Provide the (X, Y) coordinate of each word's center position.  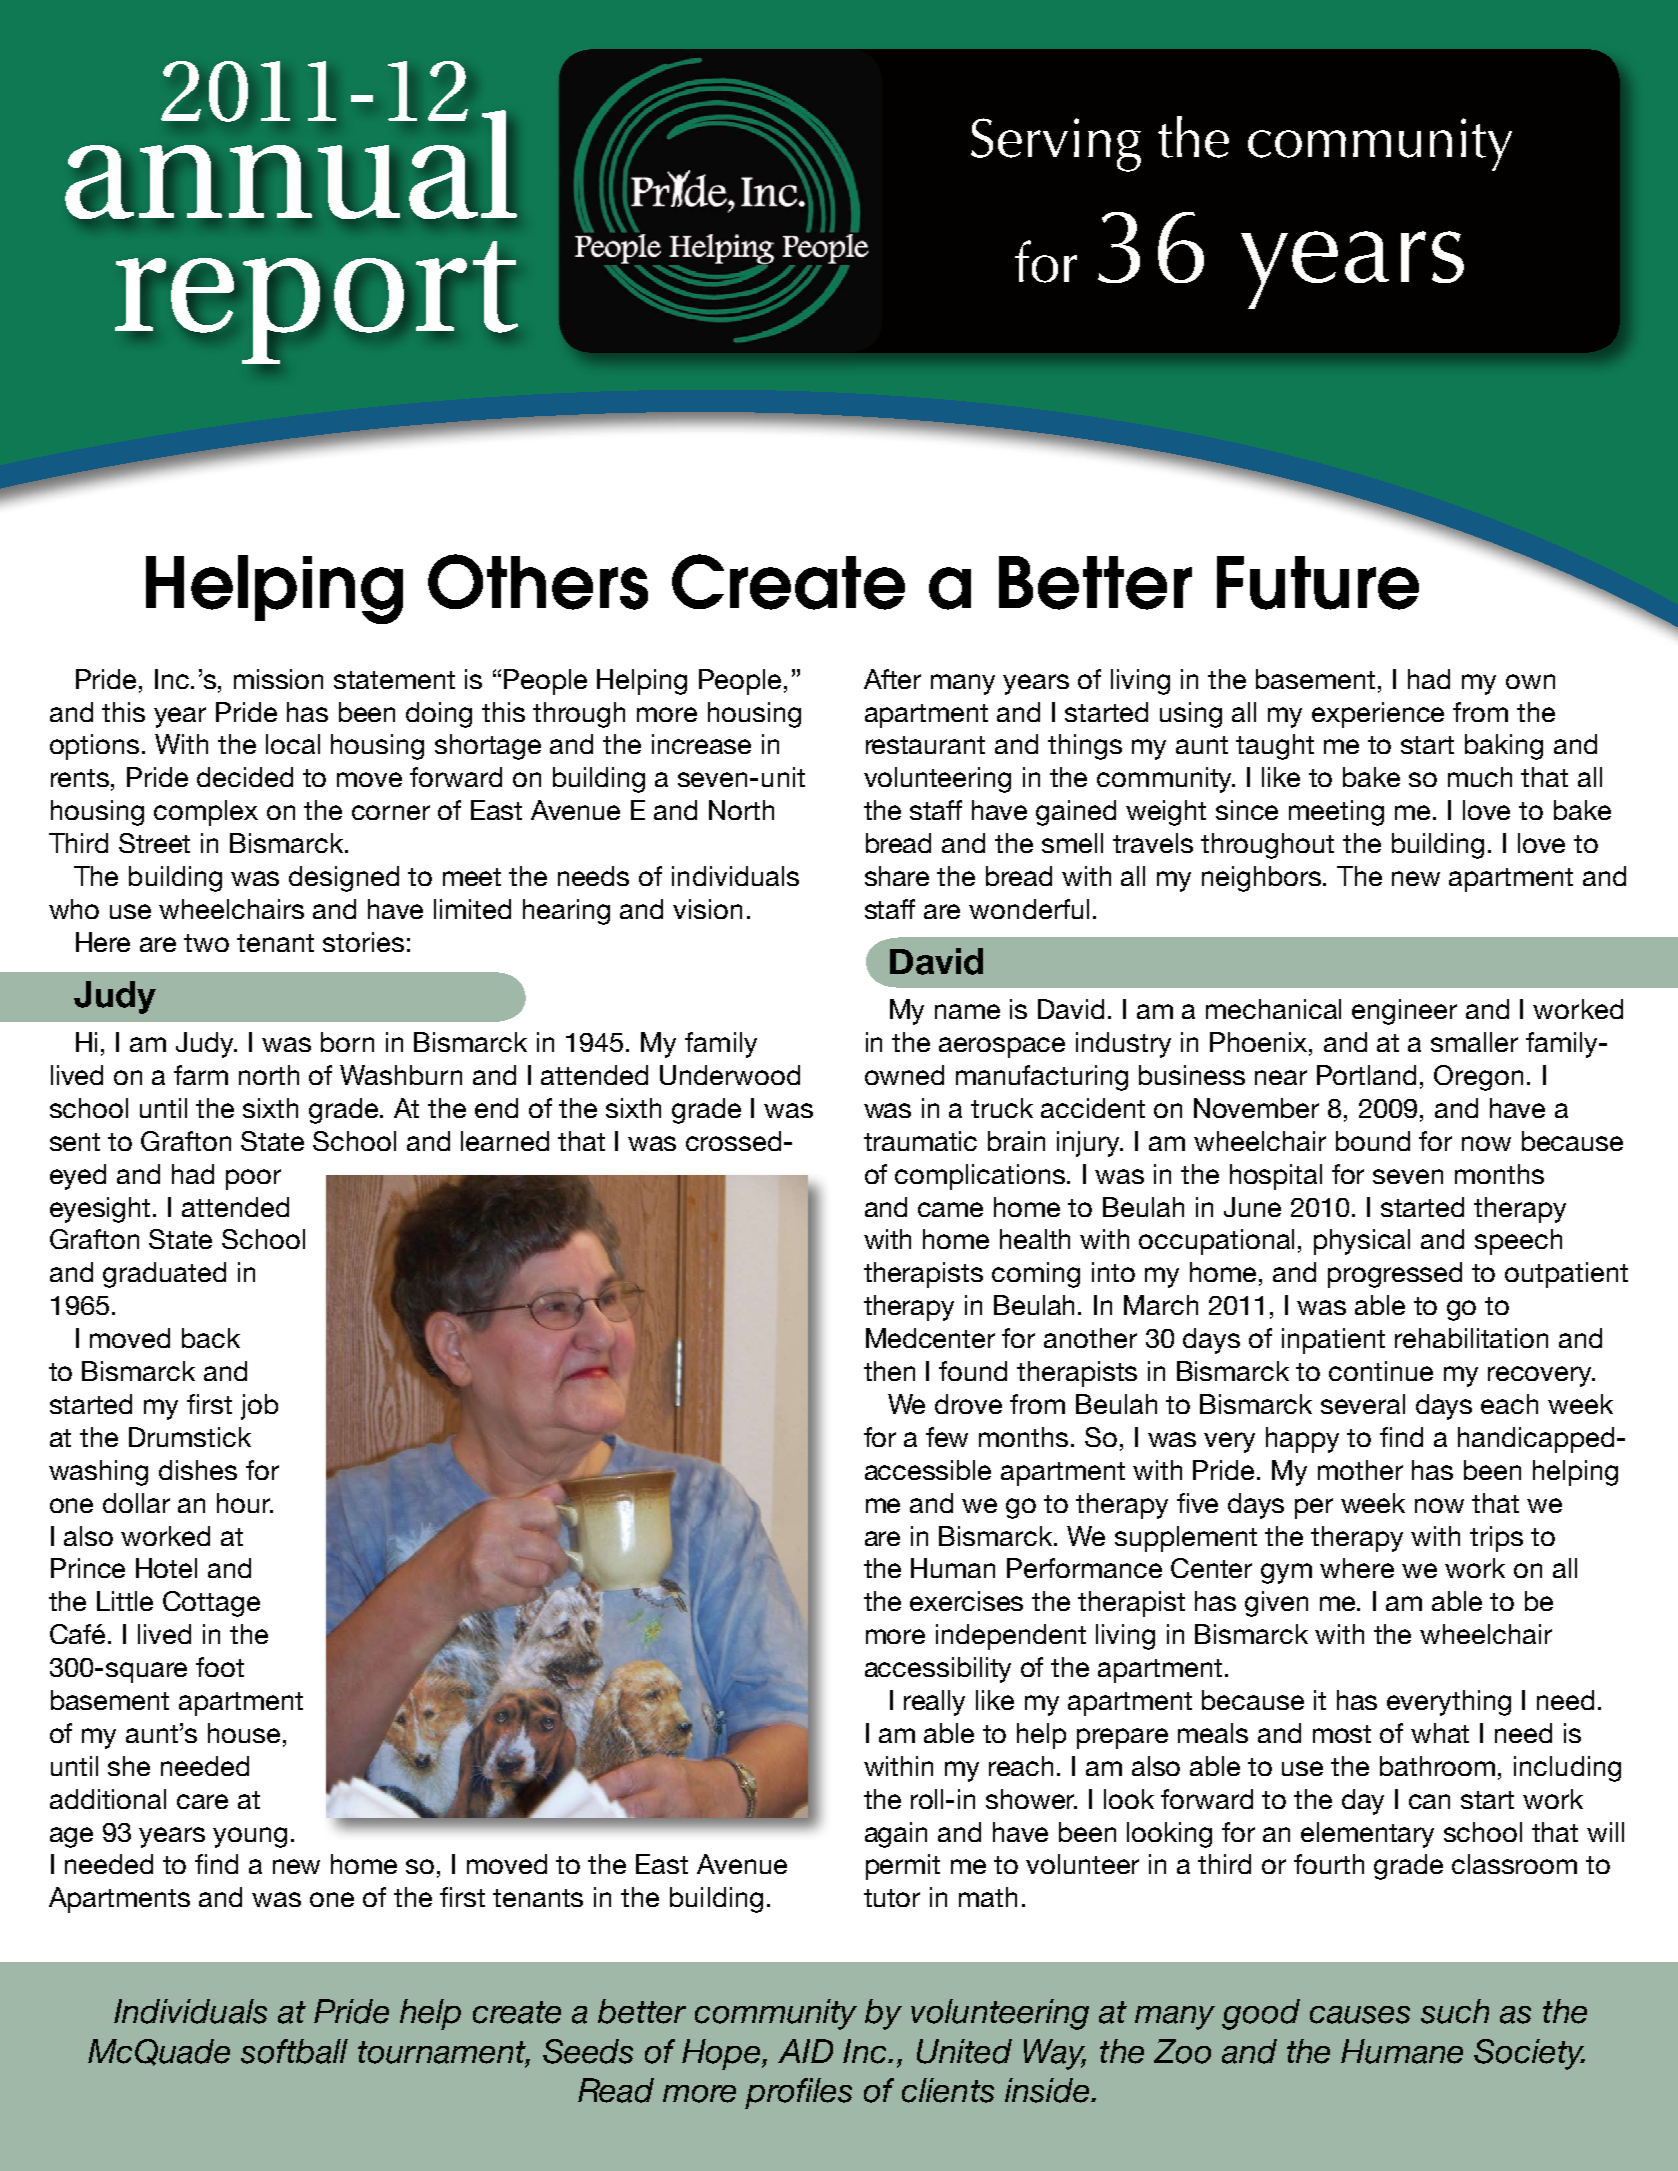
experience (1378, 715)
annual (291, 163)
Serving (1056, 145)
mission (278, 679)
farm (201, 1075)
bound (1373, 1141)
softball (294, 2051)
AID (805, 2051)
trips (1496, 1539)
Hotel (166, 1568)
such (1455, 2011)
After (892, 679)
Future (1318, 583)
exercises (966, 1601)
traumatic (920, 1141)
